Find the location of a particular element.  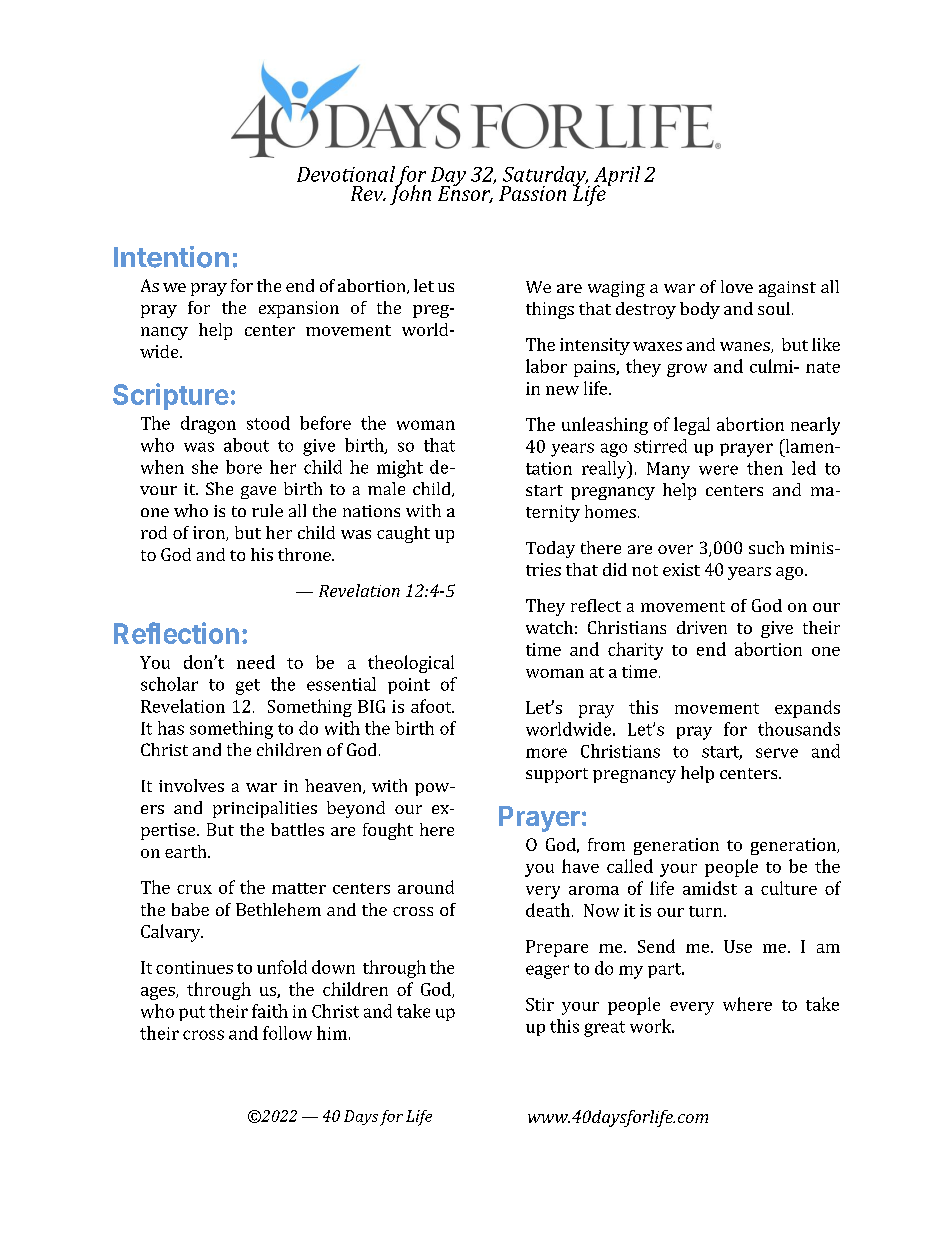

wanes is located at coordinates (746, 347).
